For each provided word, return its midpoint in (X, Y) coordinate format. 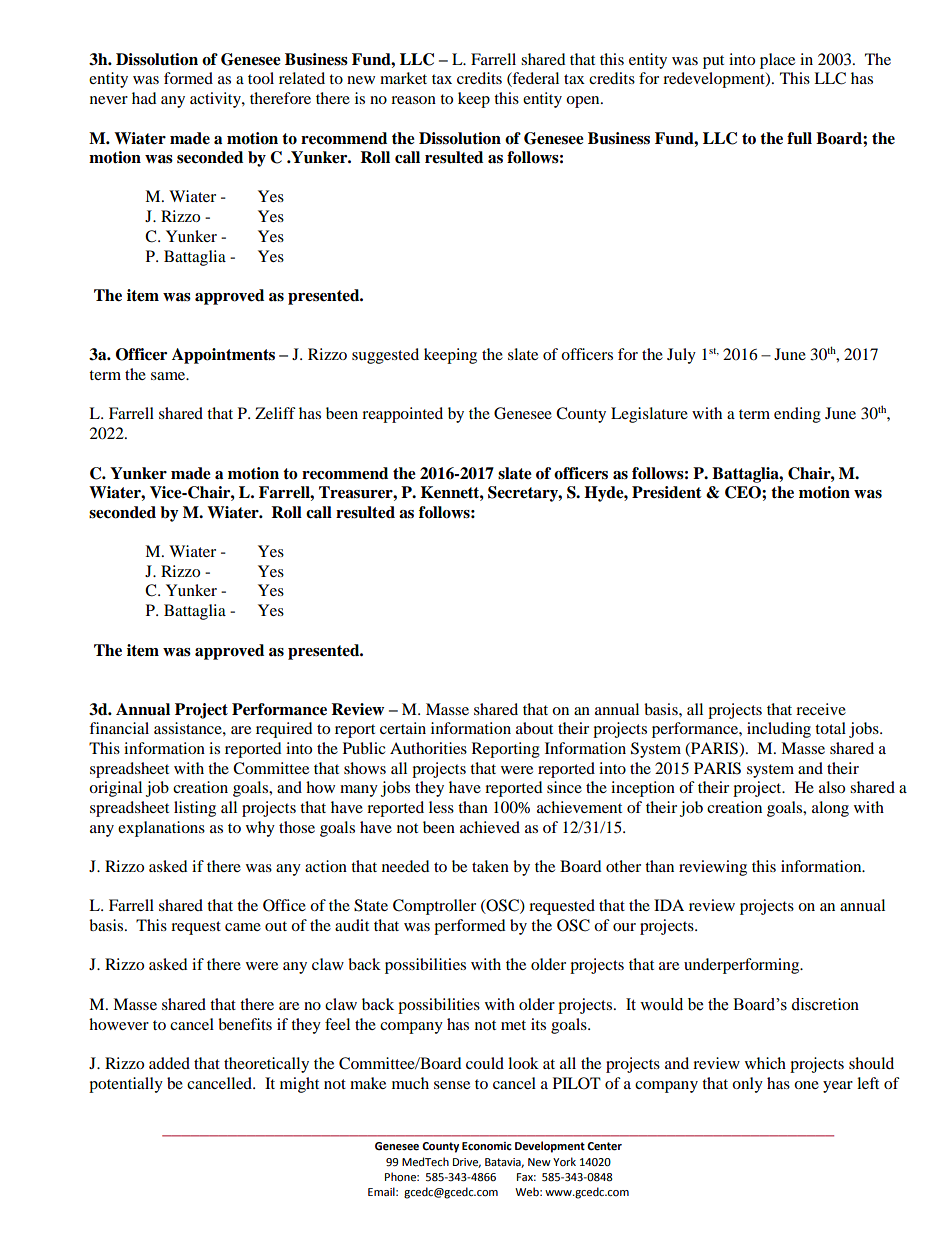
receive (821, 709)
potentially (126, 1085)
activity (216, 100)
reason (413, 100)
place (777, 61)
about (534, 728)
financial (119, 728)
